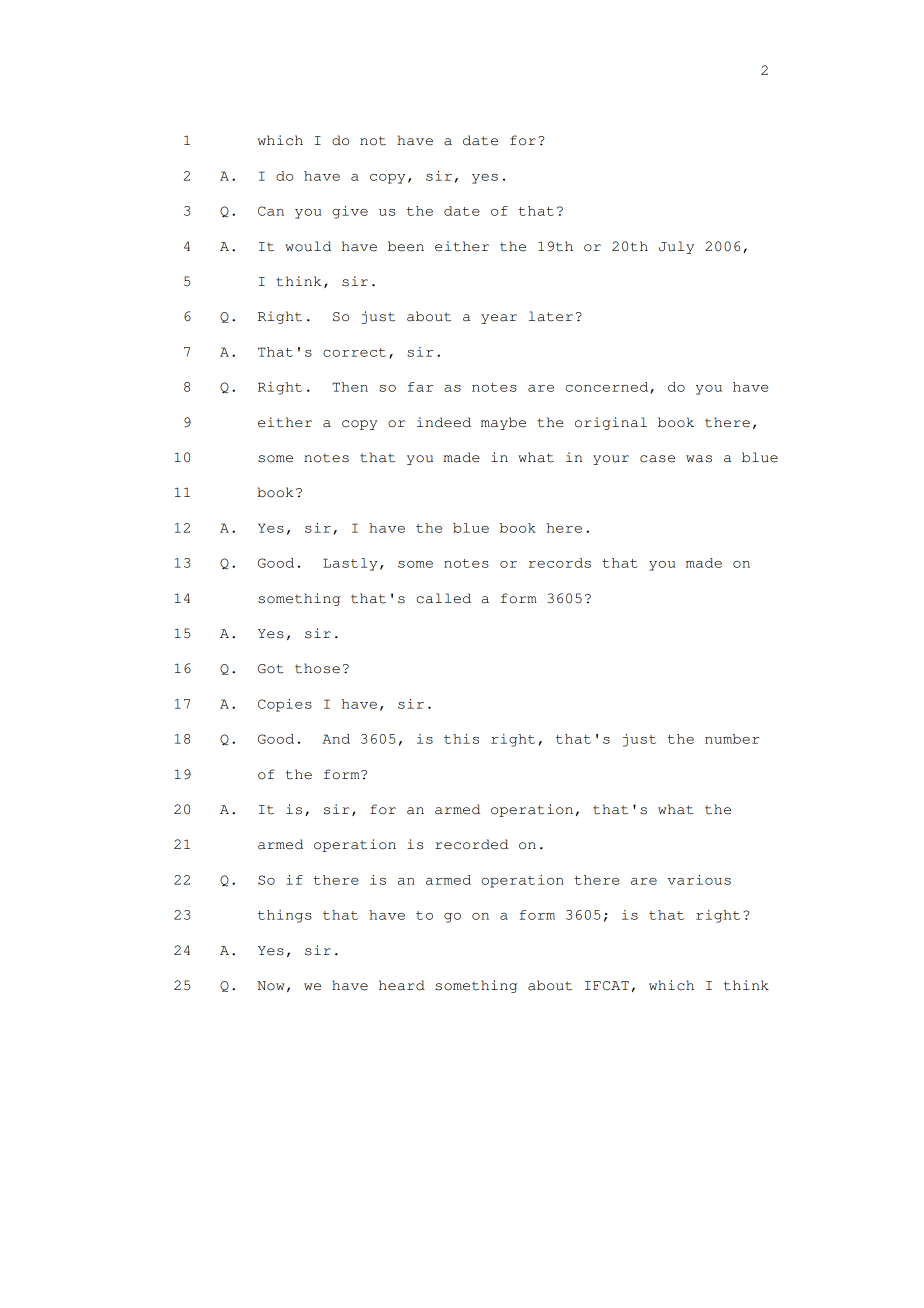  Describe the element at coordinates (503, 423) in the screenshot. I see `maybe` at that location.
